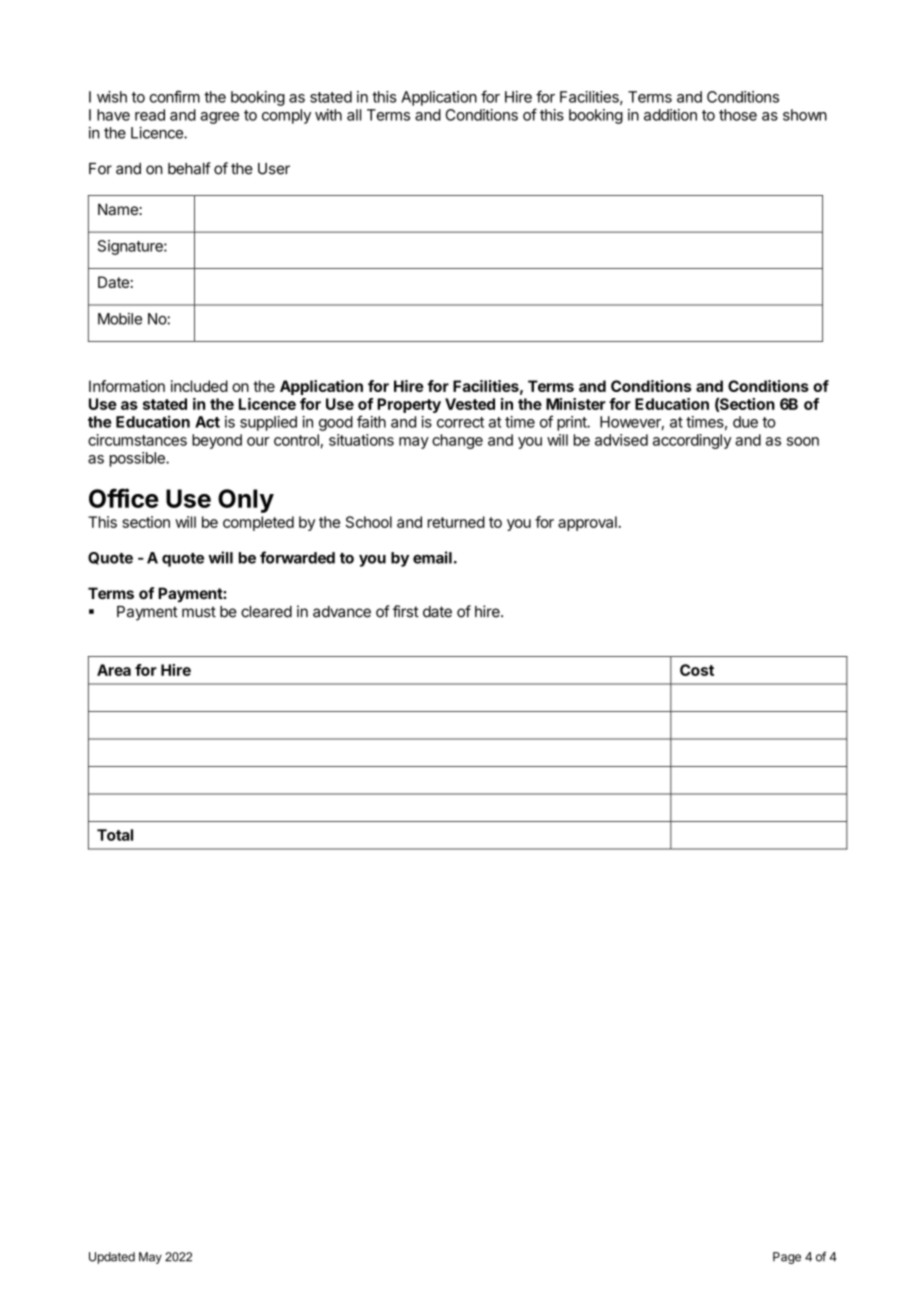 This page has width=924, height=1308. What do you see at coordinates (738, 115) in the page?
I see `those` at bounding box center [738, 115].
